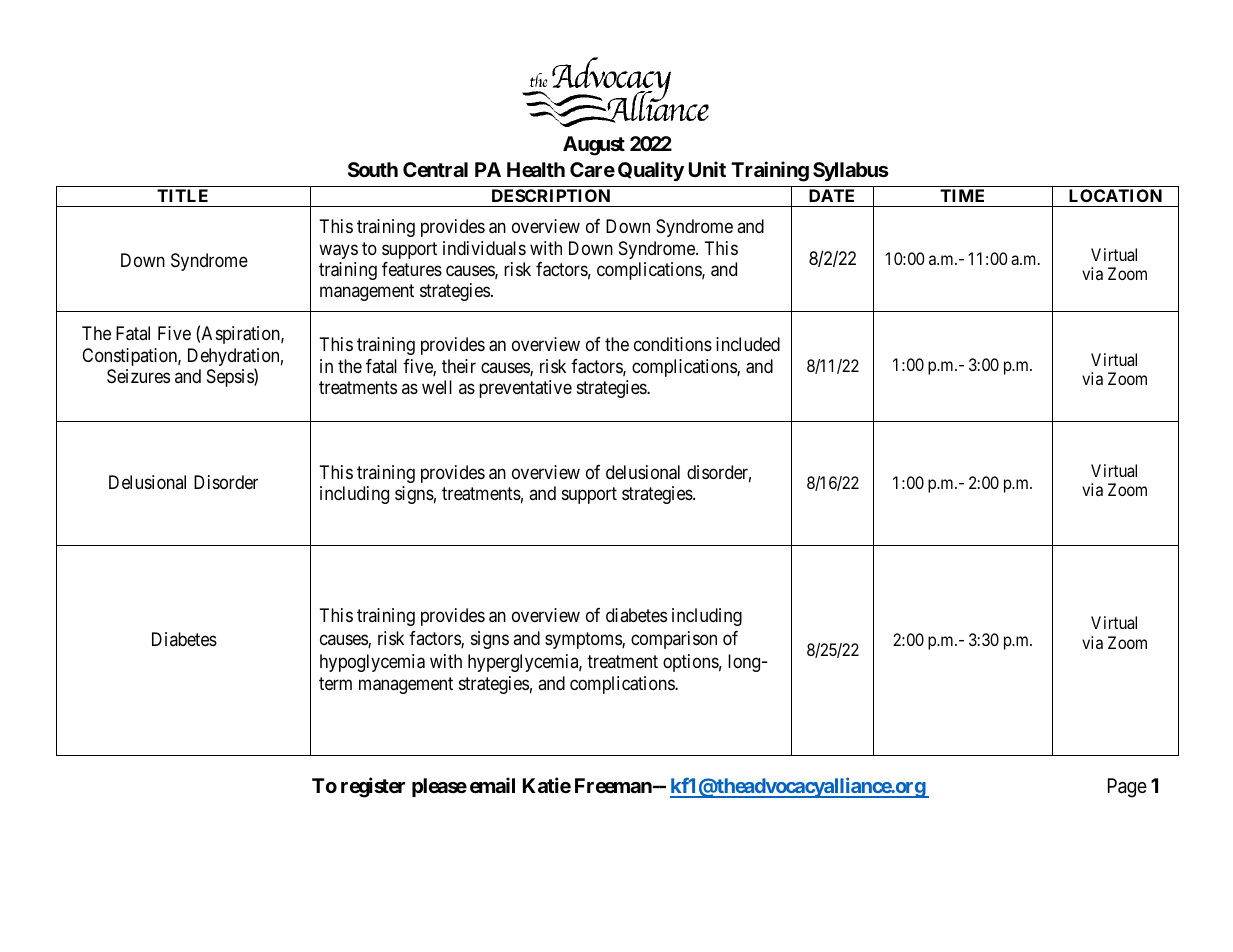 The image size is (1233, 952). What do you see at coordinates (707, 169) in the screenshot?
I see `Unit` at bounding box center [707, 169].
